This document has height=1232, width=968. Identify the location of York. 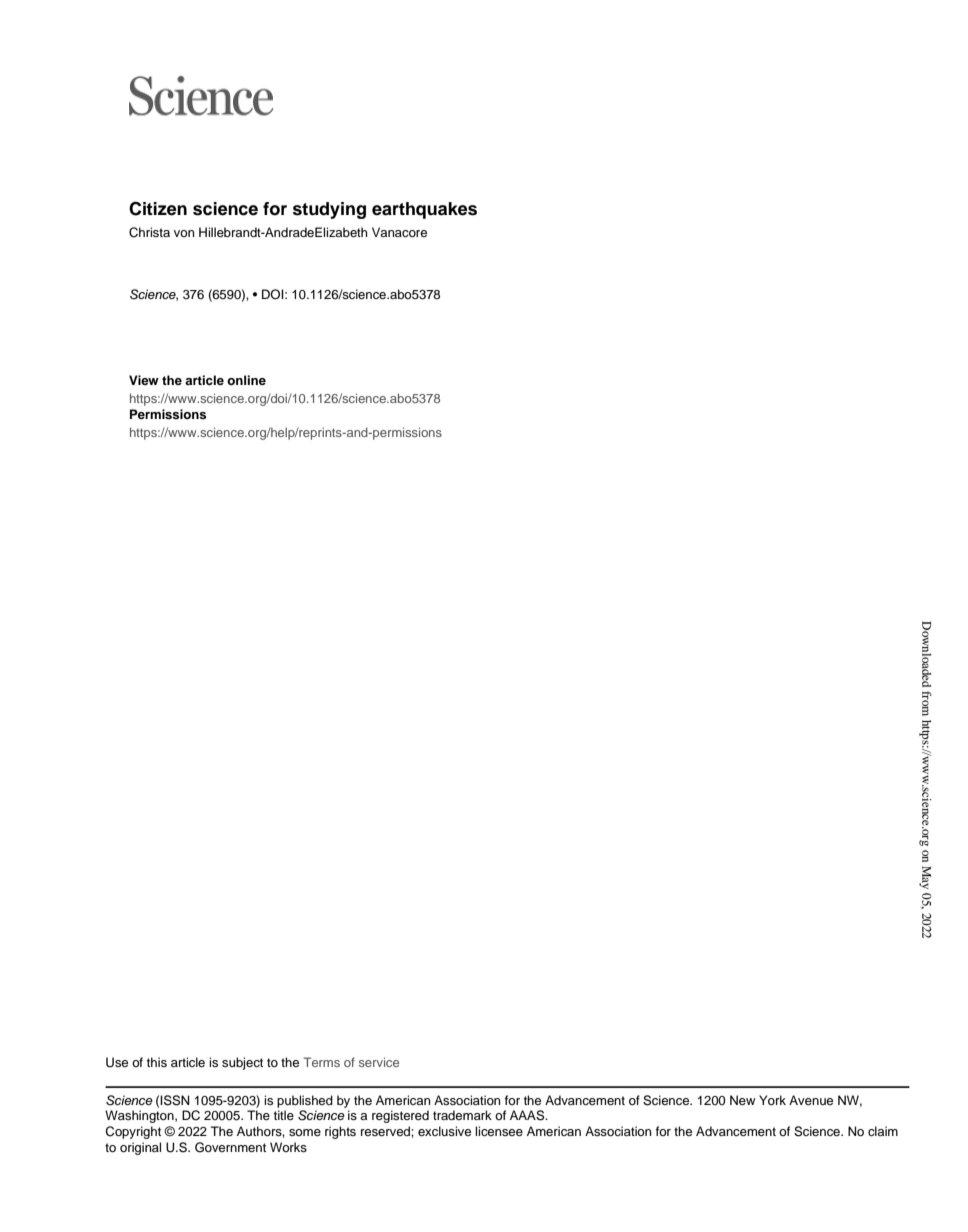
(772, 1100).
